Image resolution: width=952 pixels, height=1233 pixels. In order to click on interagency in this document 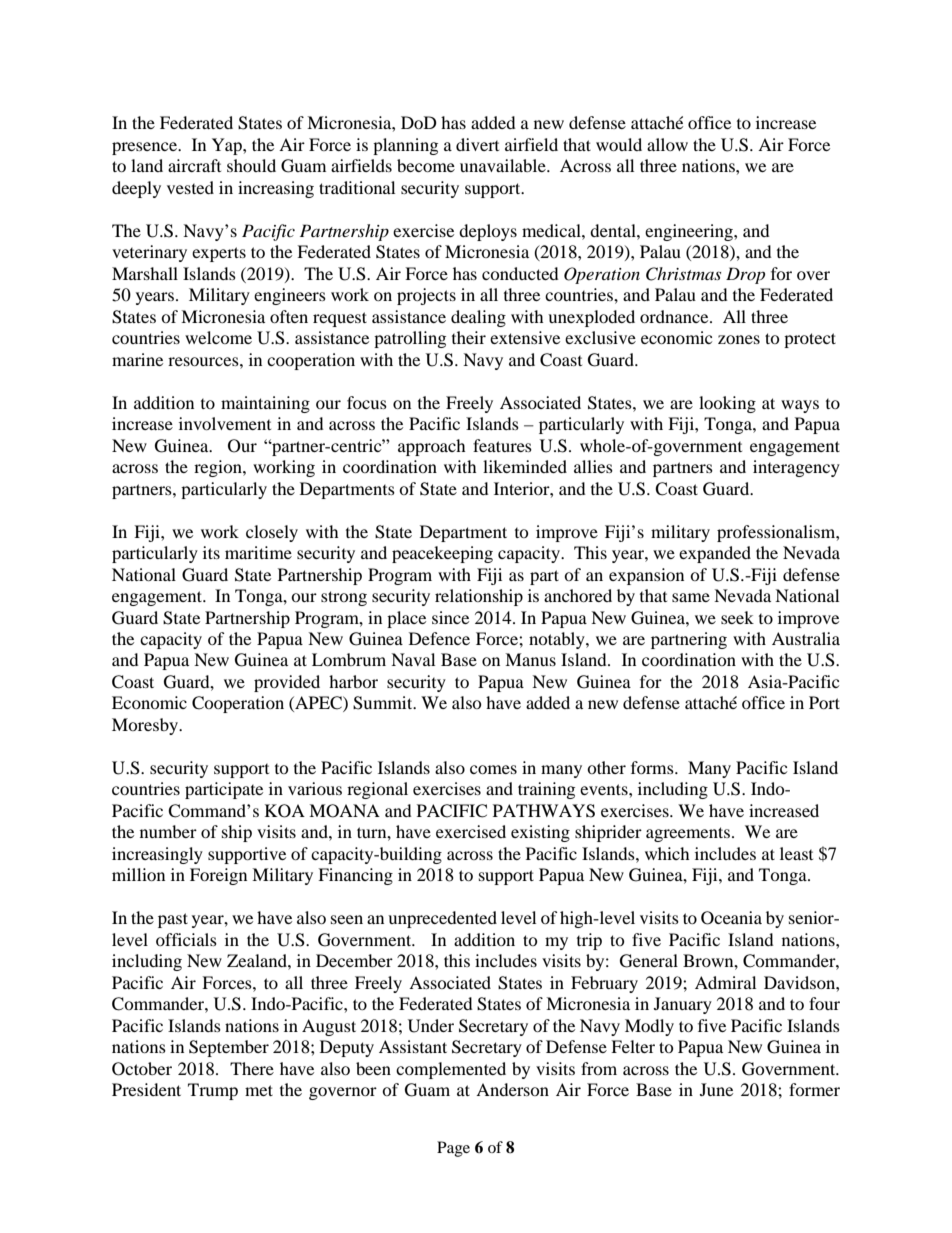, I will do `click(796, 468)`.
